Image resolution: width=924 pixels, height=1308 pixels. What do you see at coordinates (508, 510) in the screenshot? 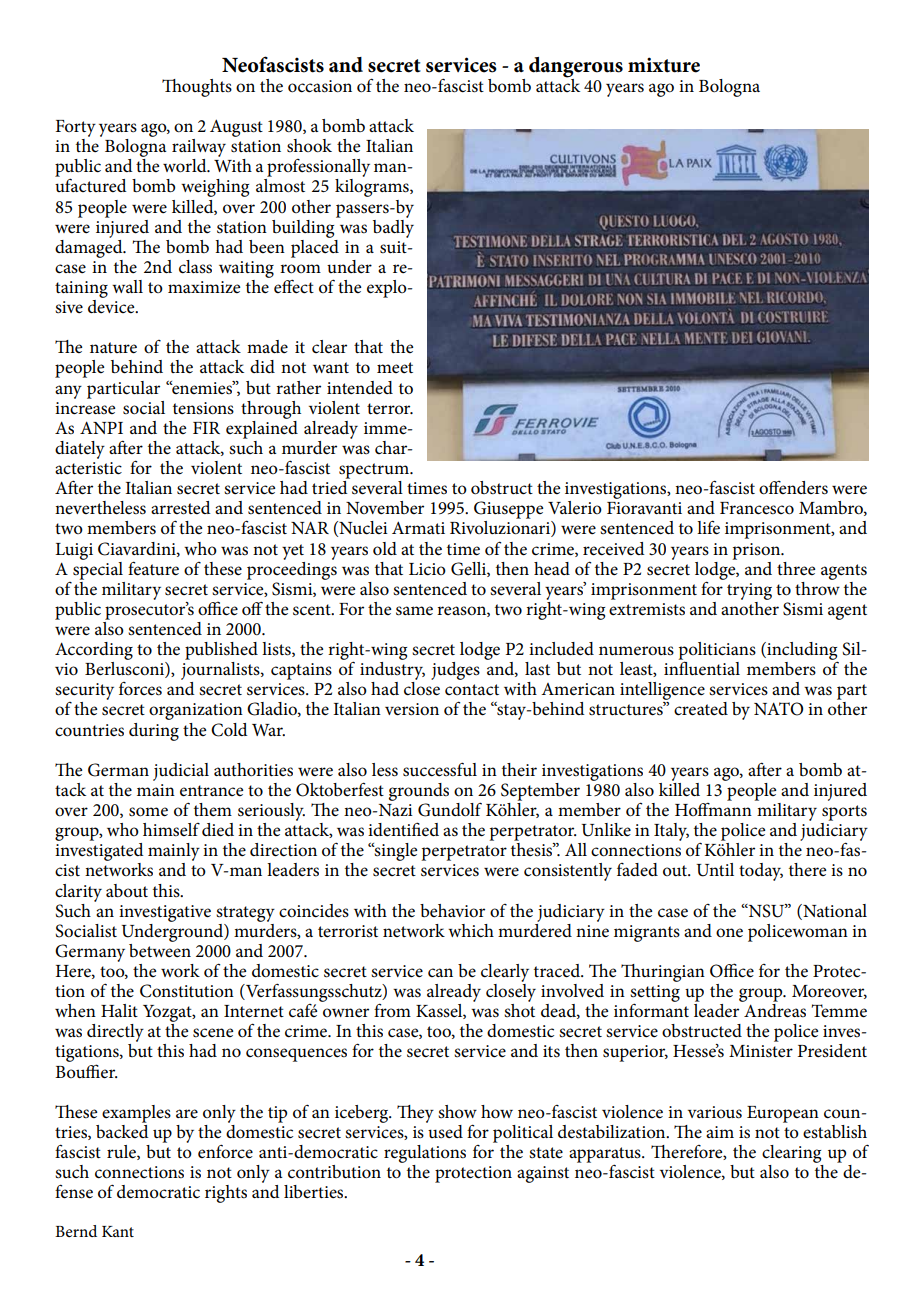
I see `Giuseppe` at bounding box center [508, 510].
